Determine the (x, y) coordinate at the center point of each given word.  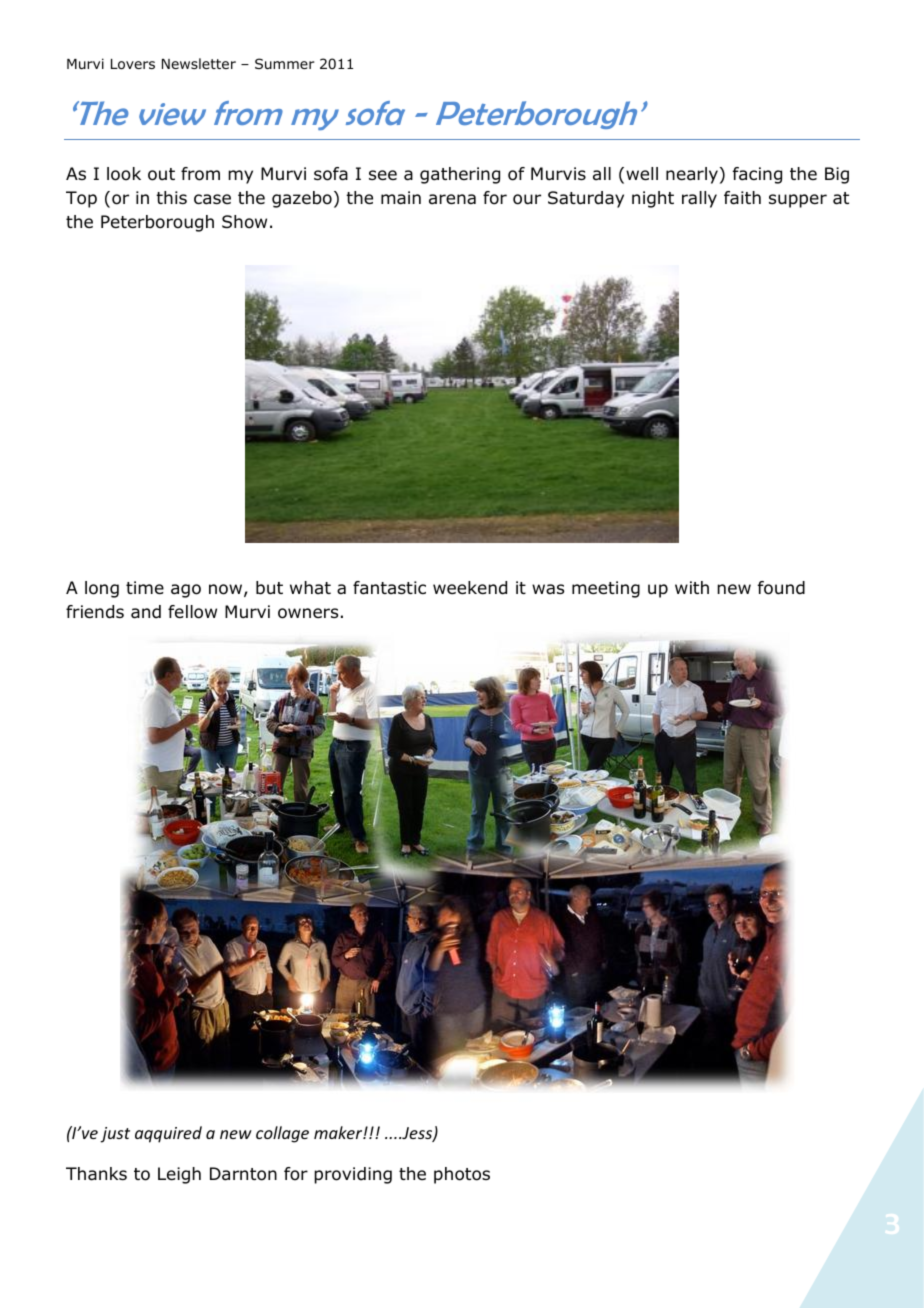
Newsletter (199, 63)
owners (308, 613)
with (692, 587)
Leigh (179, 1175)
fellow (192, 612)
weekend (470, 588)
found (781, 588)
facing (757, 175)
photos (462, 1175)
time (145, 588)
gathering (460, 175)
